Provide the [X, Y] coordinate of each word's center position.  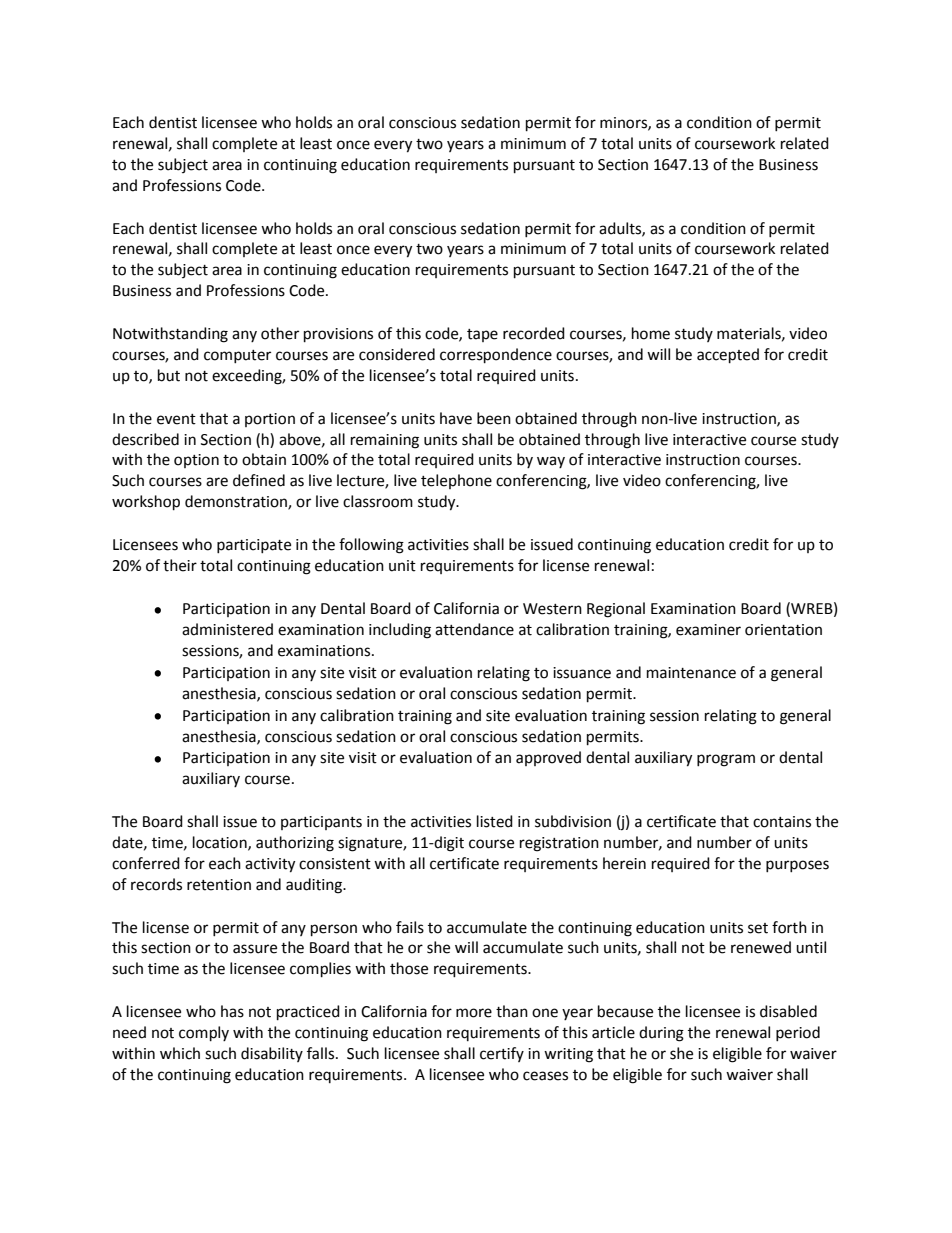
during [661, 1034]
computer [237, 356]
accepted [728, 356]
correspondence [496, 356]
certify [502, 1054]
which [180, 1053]
